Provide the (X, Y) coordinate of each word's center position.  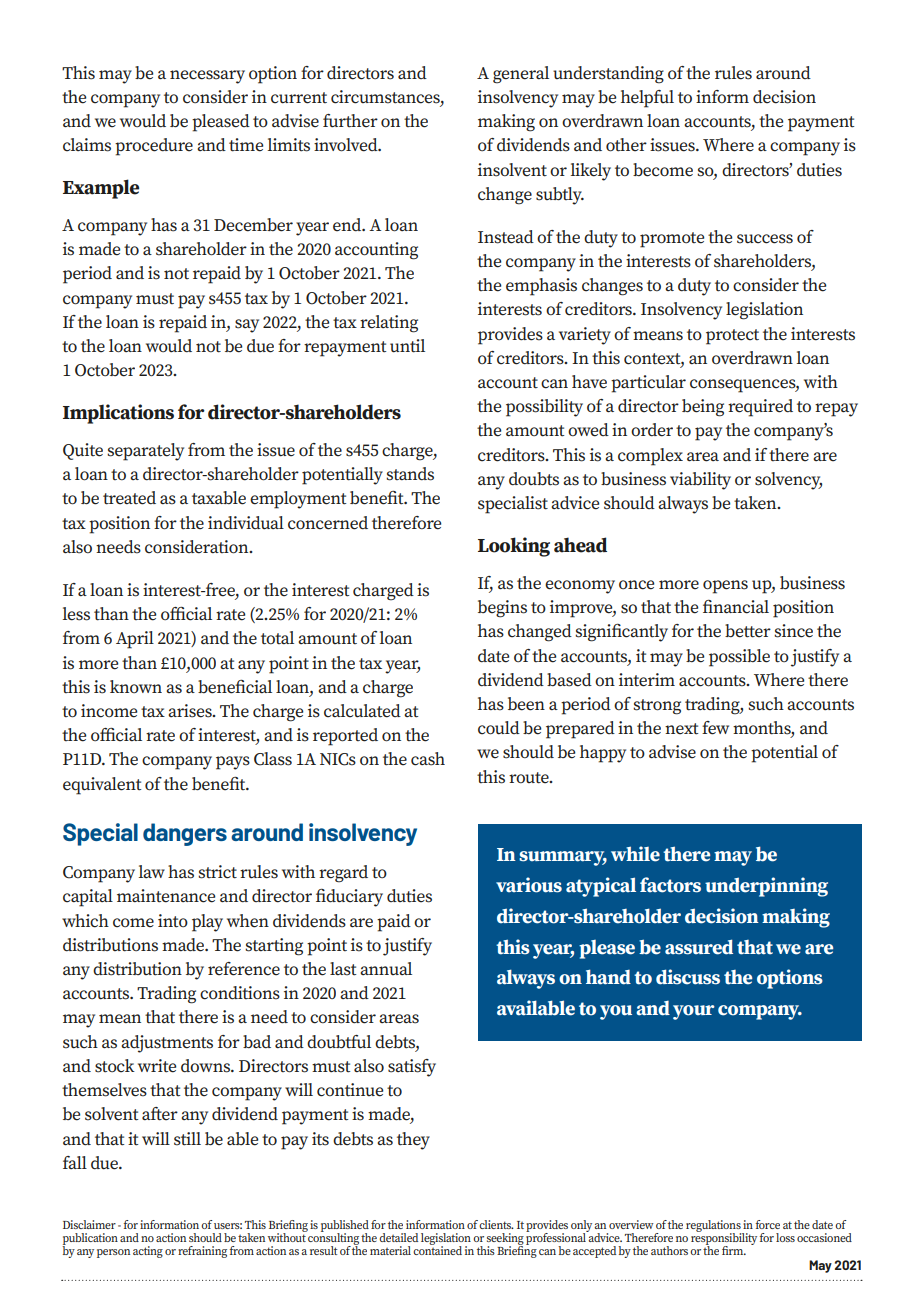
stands (410, 474)
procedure (154, 147)
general (521, 75)
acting (148, 1252)
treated (129, 498)
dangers (185, 834)
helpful (647, 99)
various (529, 885)
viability (700, 481)
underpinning (766, 887)
